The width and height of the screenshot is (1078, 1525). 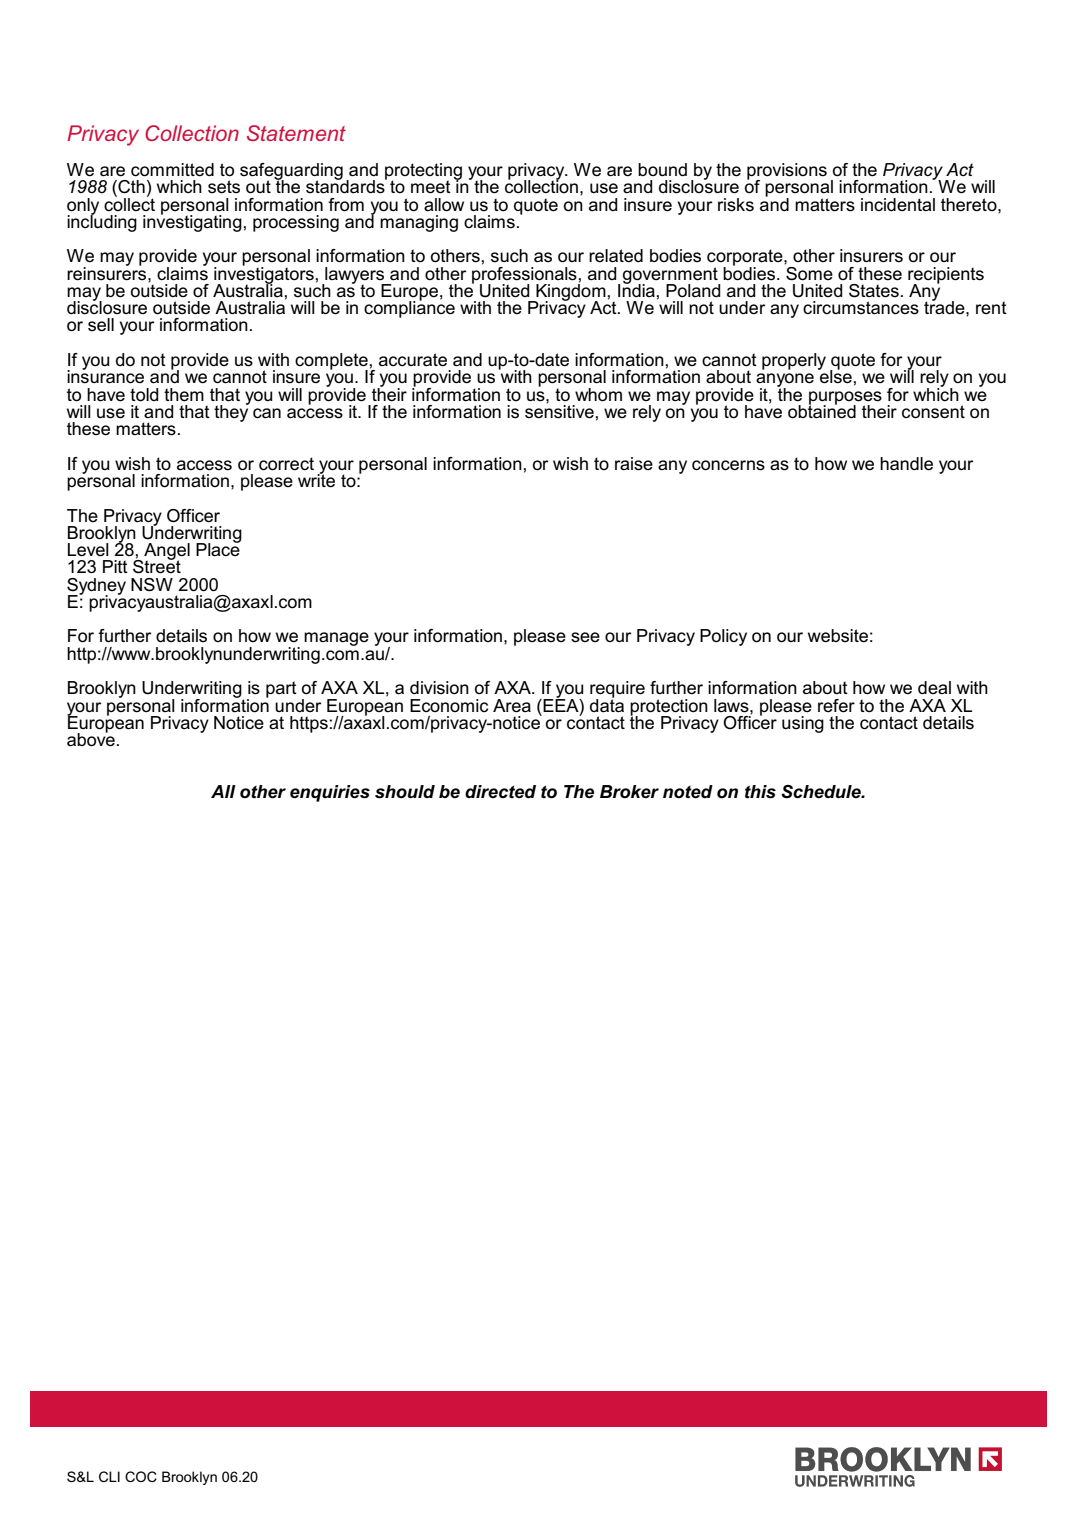 What do you see at coordinates (91, 739) in the screenshot?
I see `above` at bounding box center [91, 739].
